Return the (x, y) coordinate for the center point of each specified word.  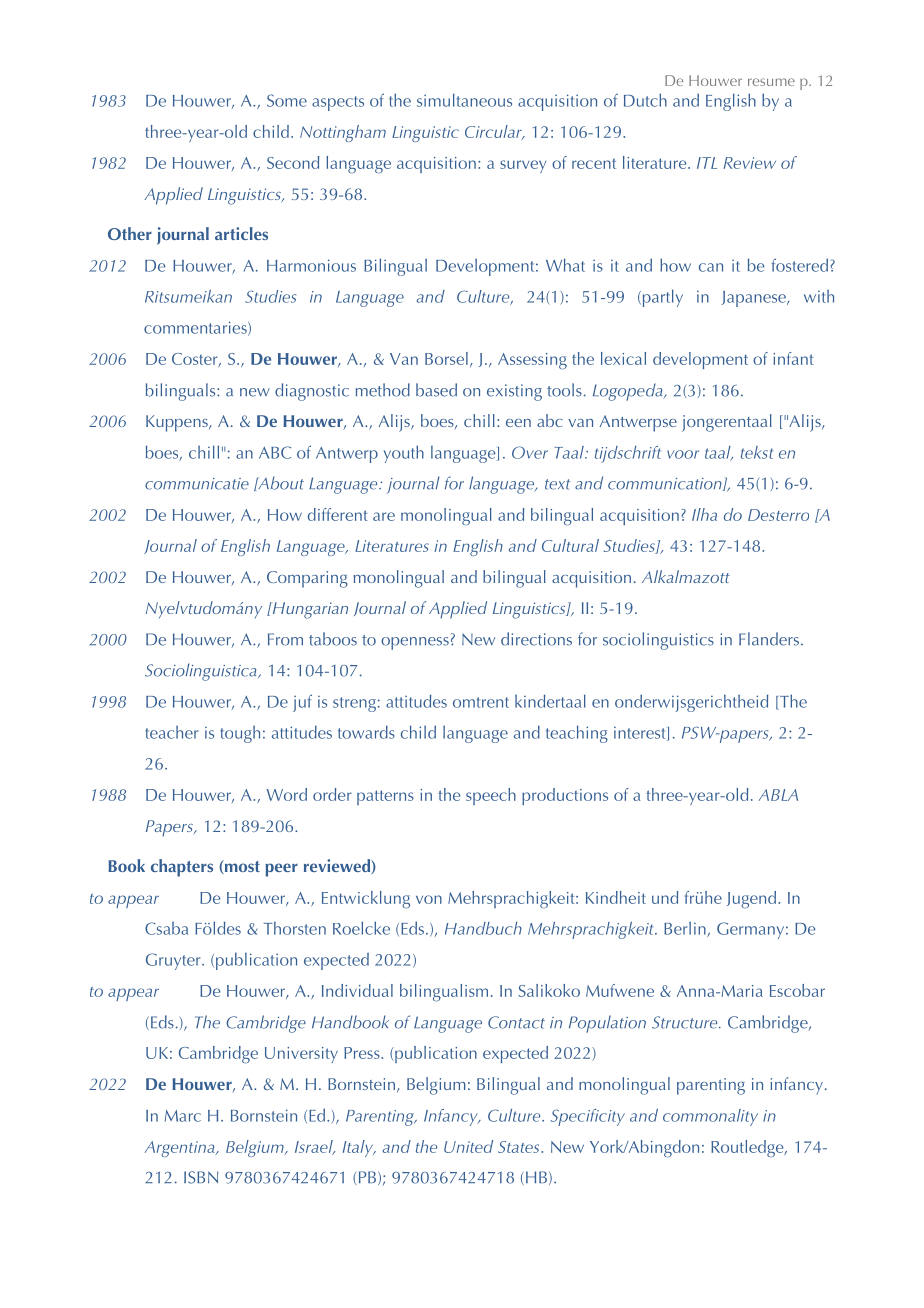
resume (771, 82)
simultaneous (464, 100)
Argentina (181, 1149)
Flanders (769, 639)
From (285, 639)
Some (287, 100)
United (468, 1146)
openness (415, 643)
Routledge (748, 1148)
